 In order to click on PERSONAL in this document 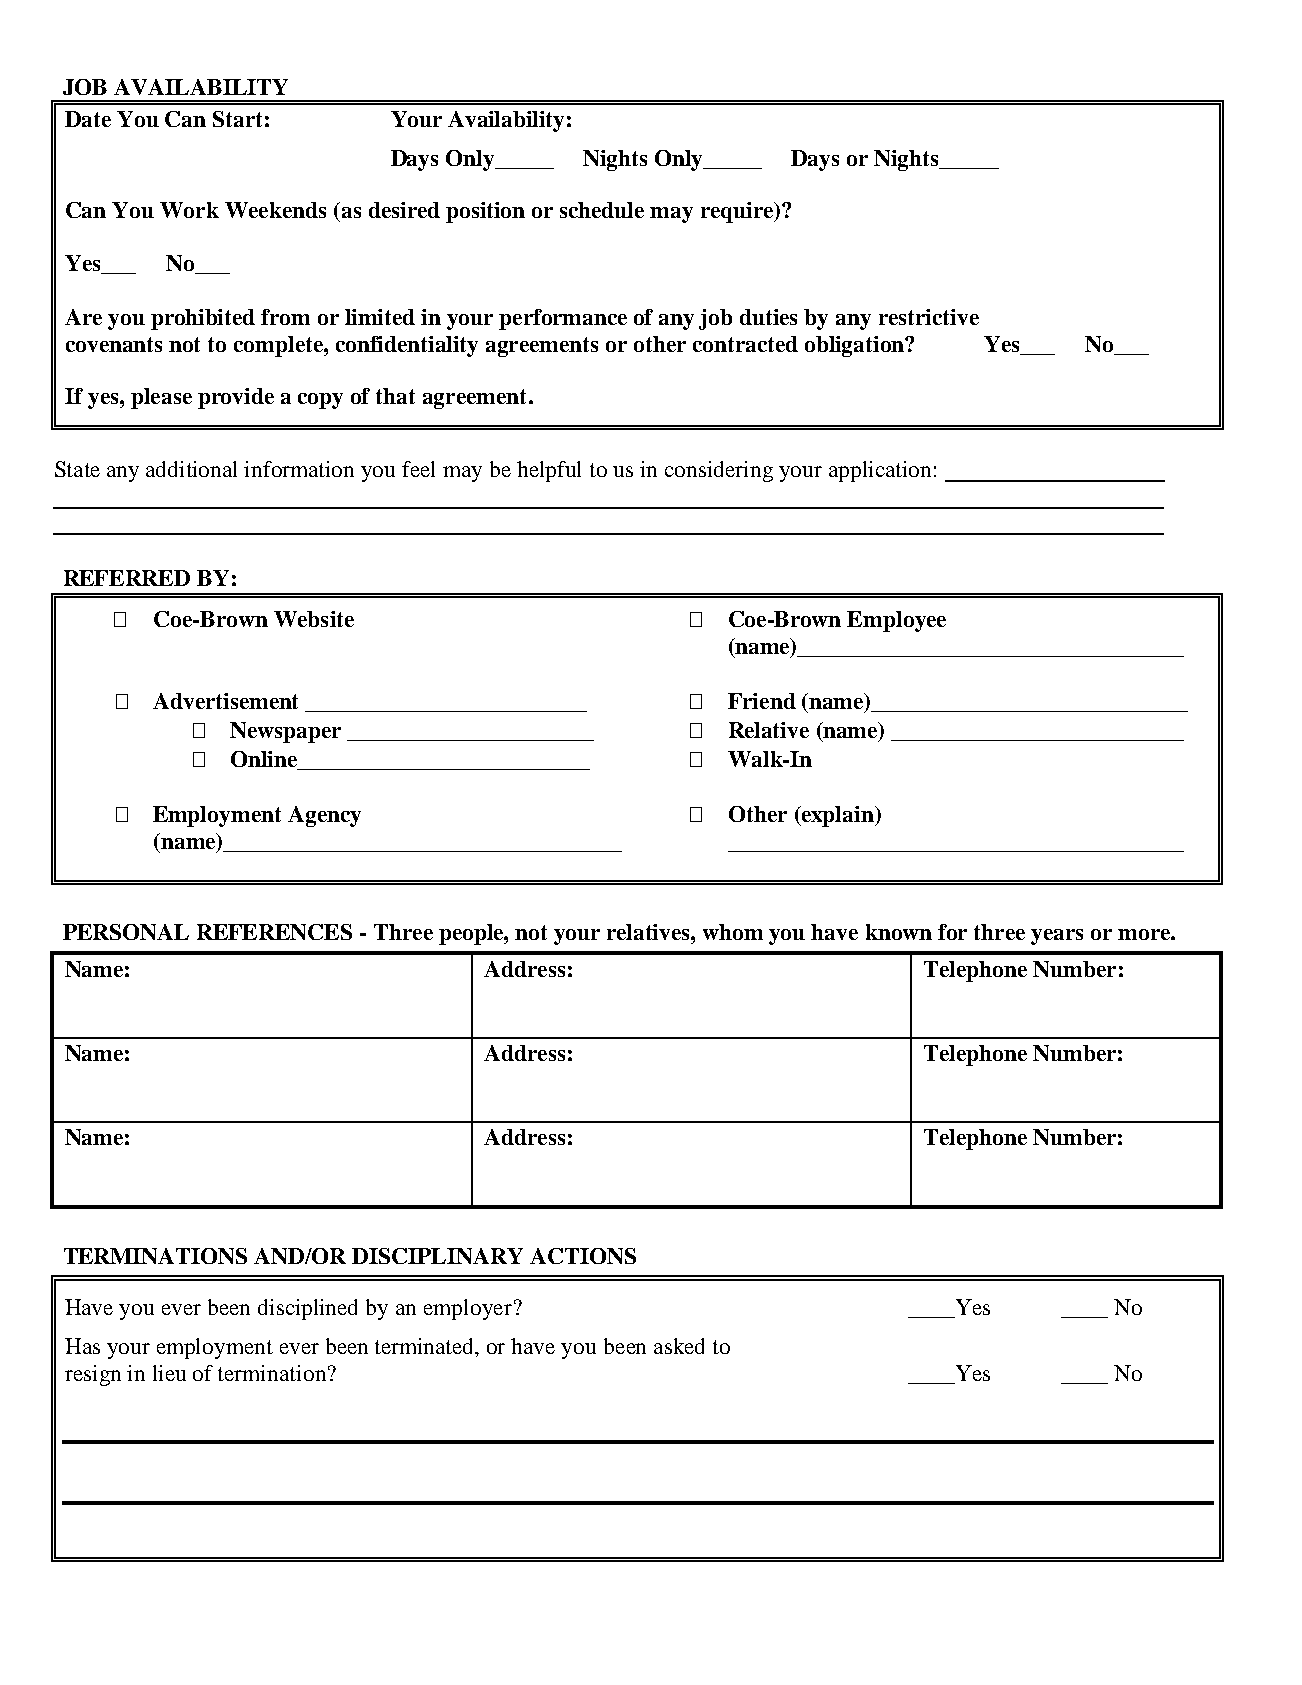, I will do `click(126, 932)`.
